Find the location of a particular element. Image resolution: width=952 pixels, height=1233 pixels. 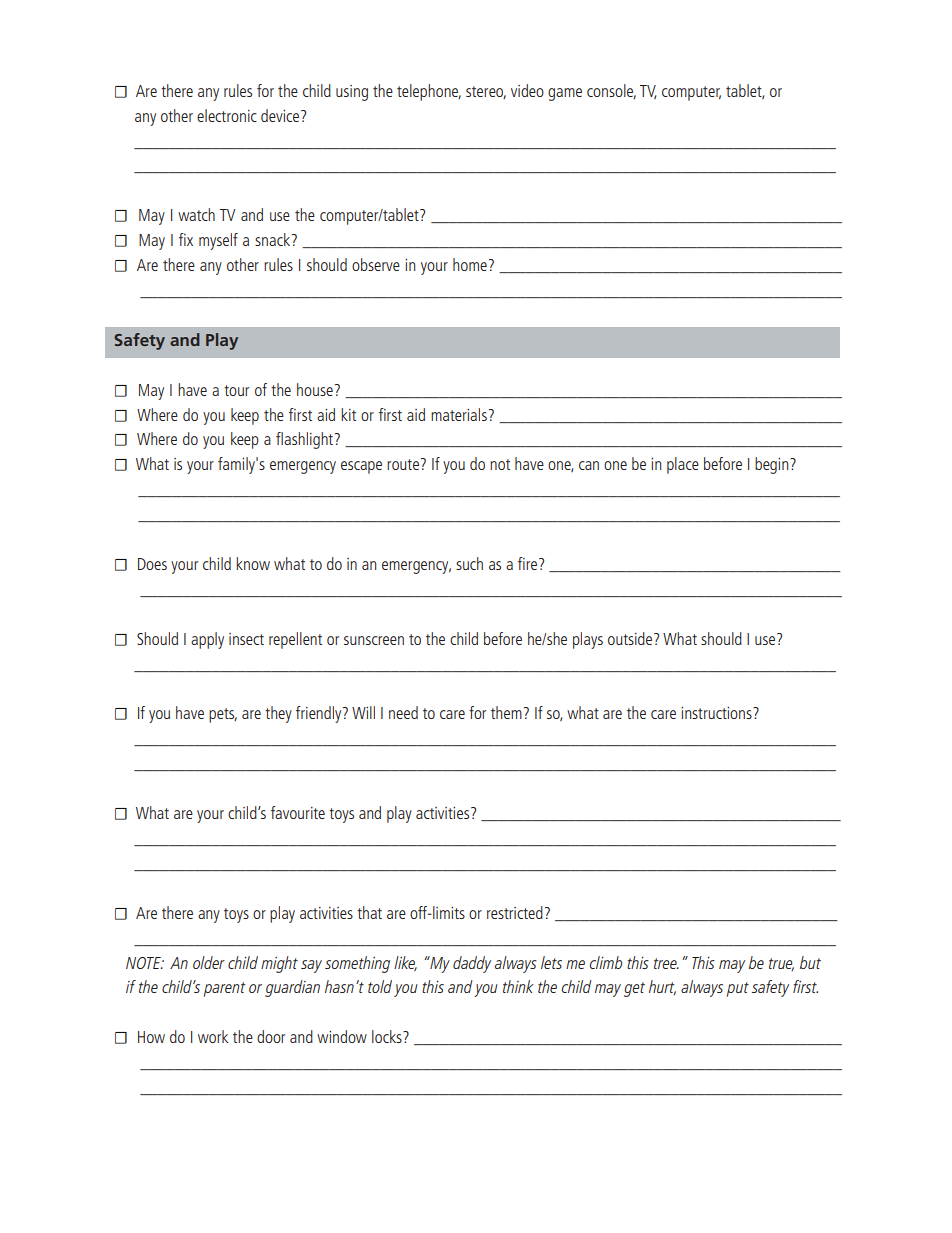

hurt is located at coordinates (662, 987).
